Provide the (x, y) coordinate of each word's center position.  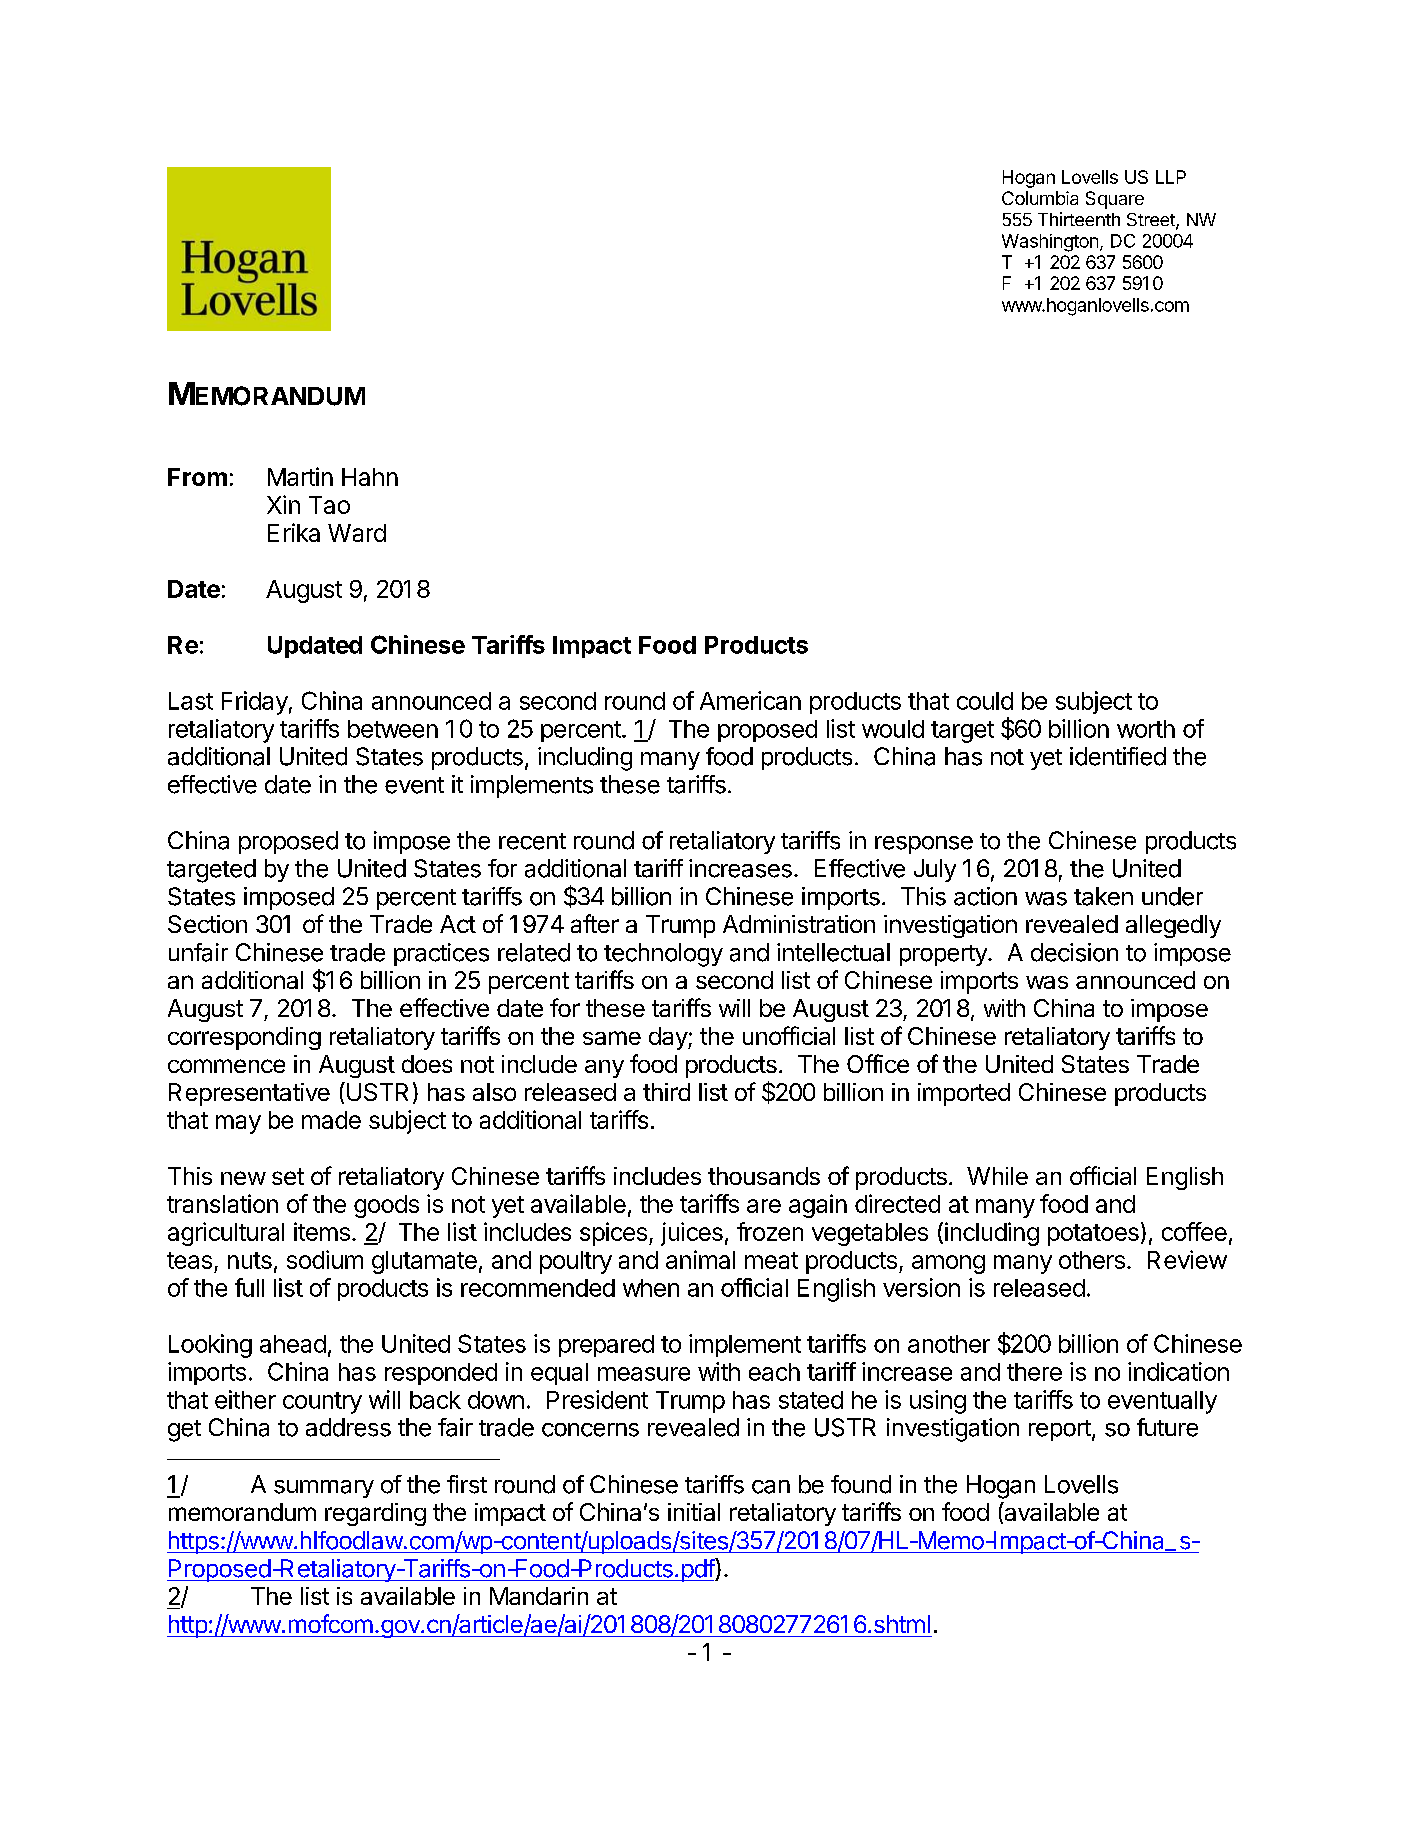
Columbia (1040, 198)
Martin (300, 476)
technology (663, 955)
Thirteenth (1079, 219)
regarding (375, 1514)
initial (694, 1512)
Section (207, 924)
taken (1103, 896)
